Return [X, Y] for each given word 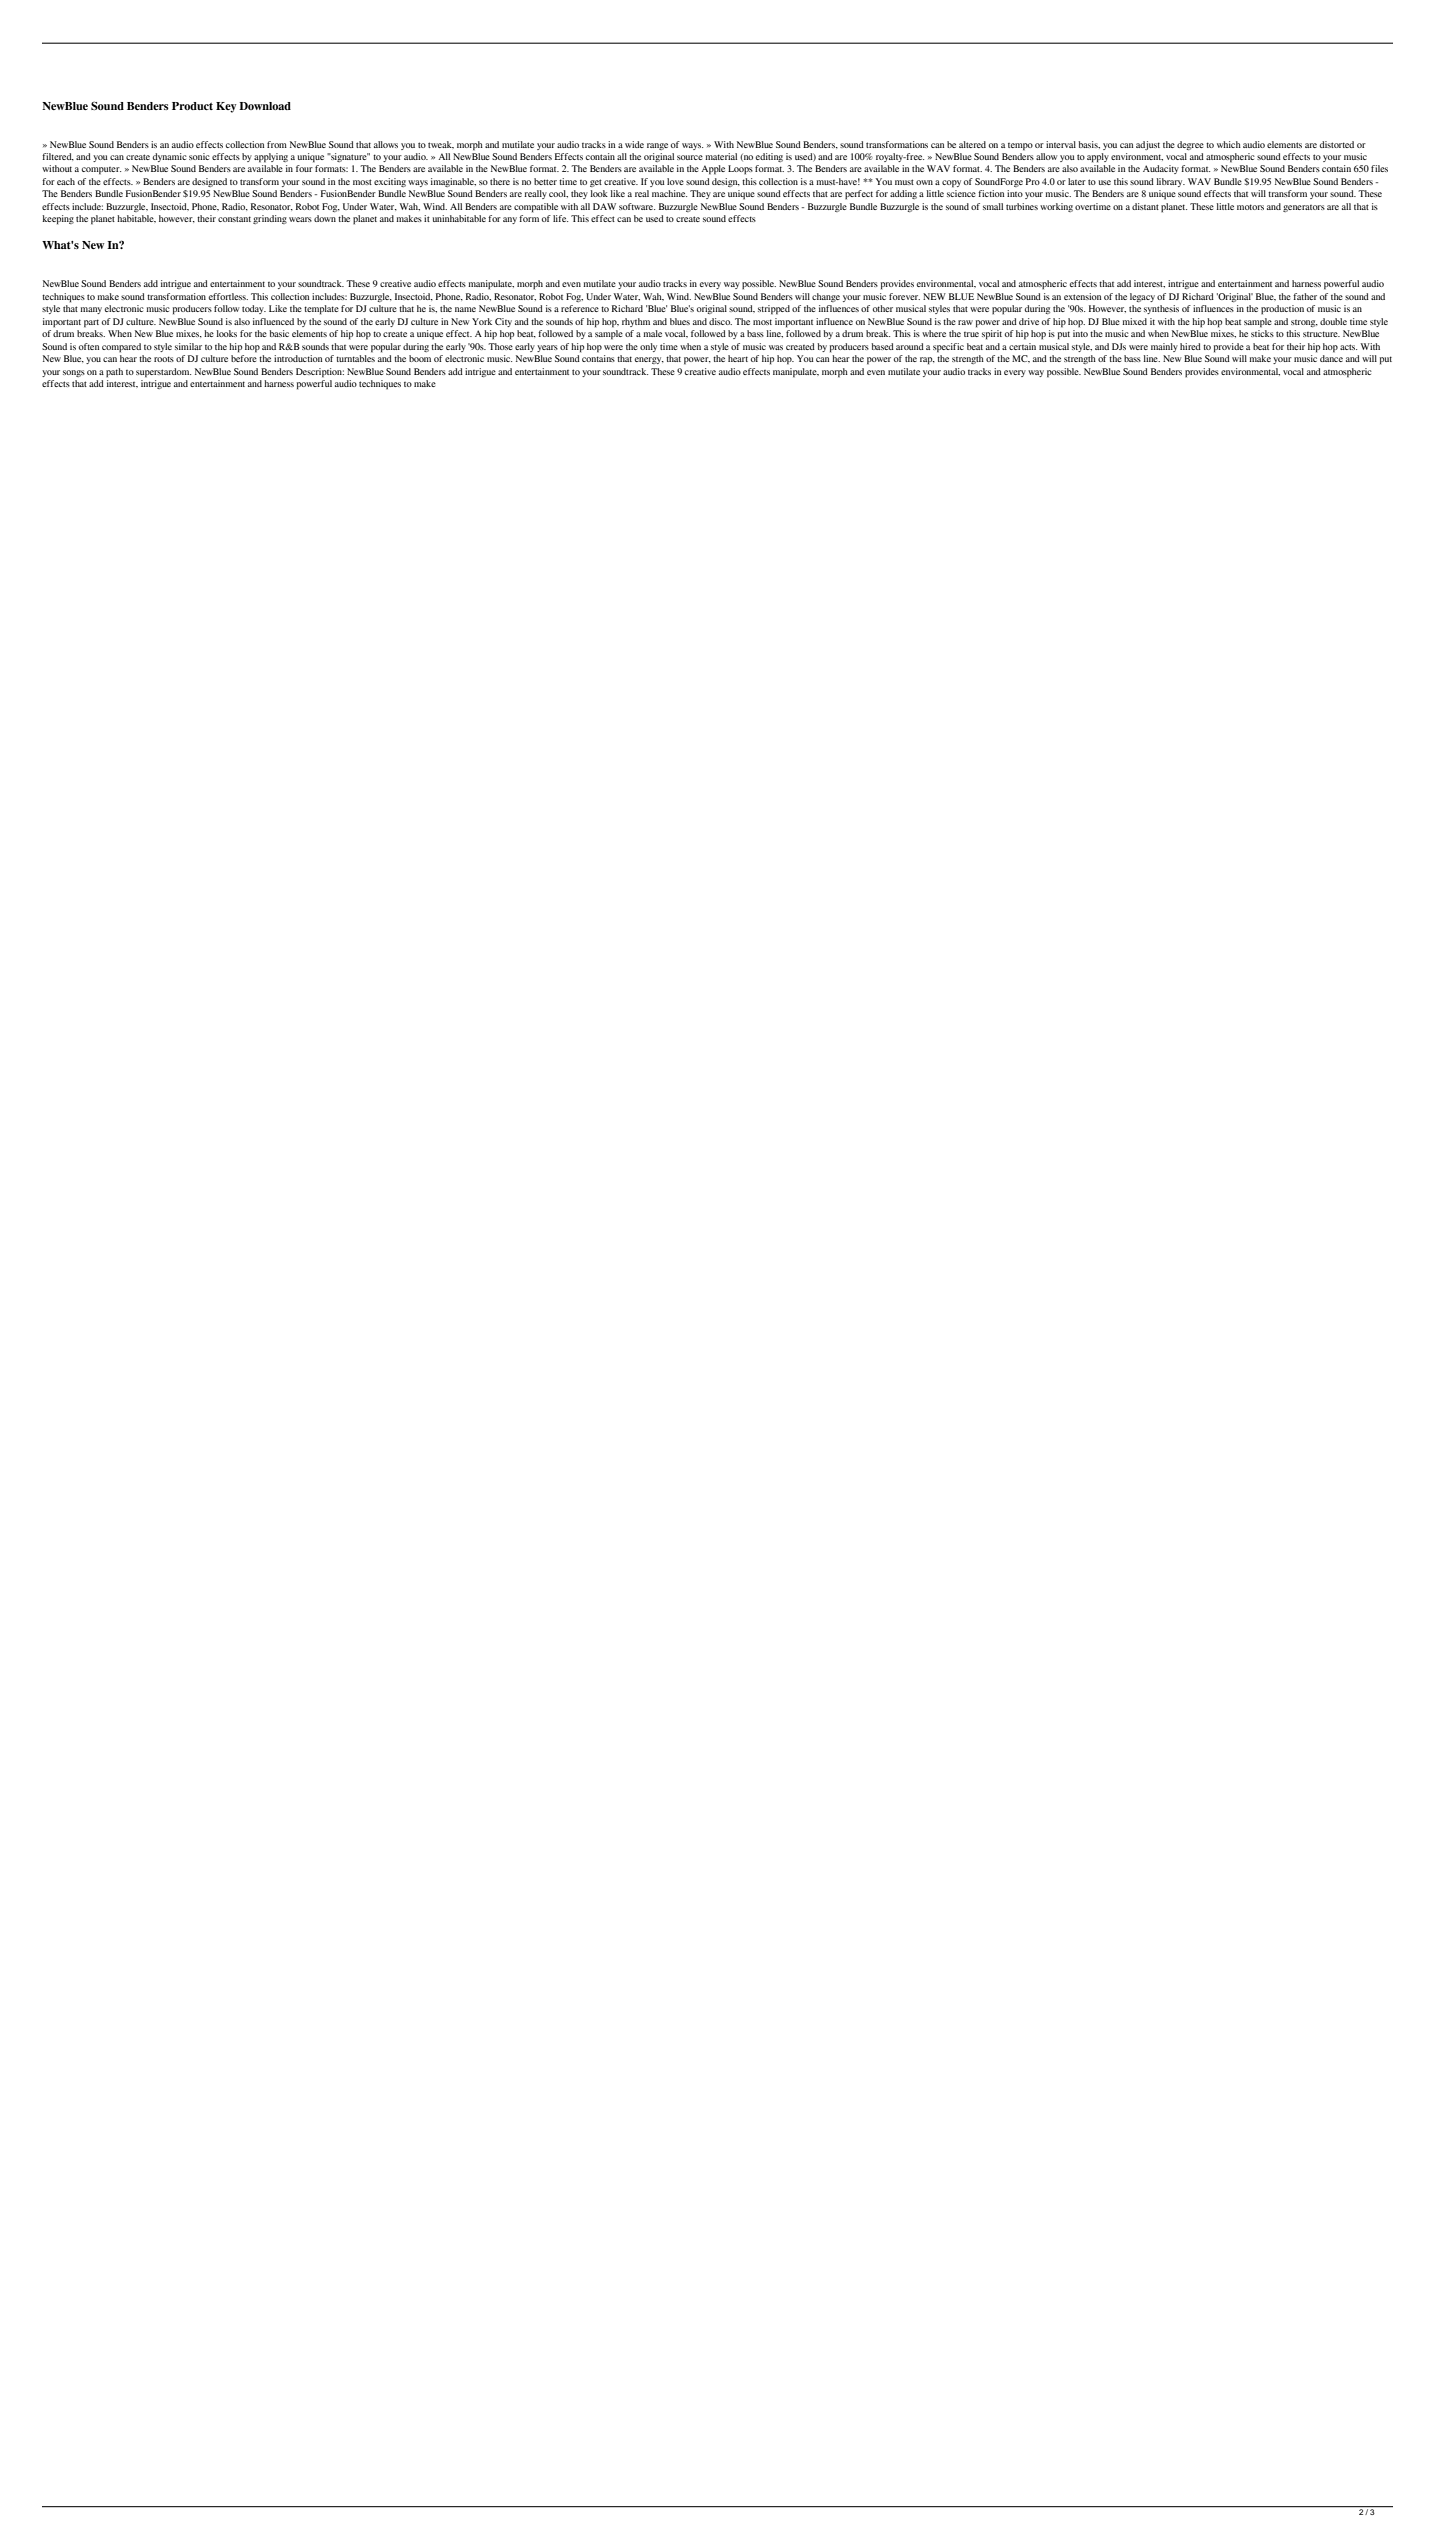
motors [1250, 207]
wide [634, 144]
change [826, 297]
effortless [228, 296]
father [1305, 296]
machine [669, 193]
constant [234, 219]
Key [226, 107]
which [1229, 144]
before [244, 358]
